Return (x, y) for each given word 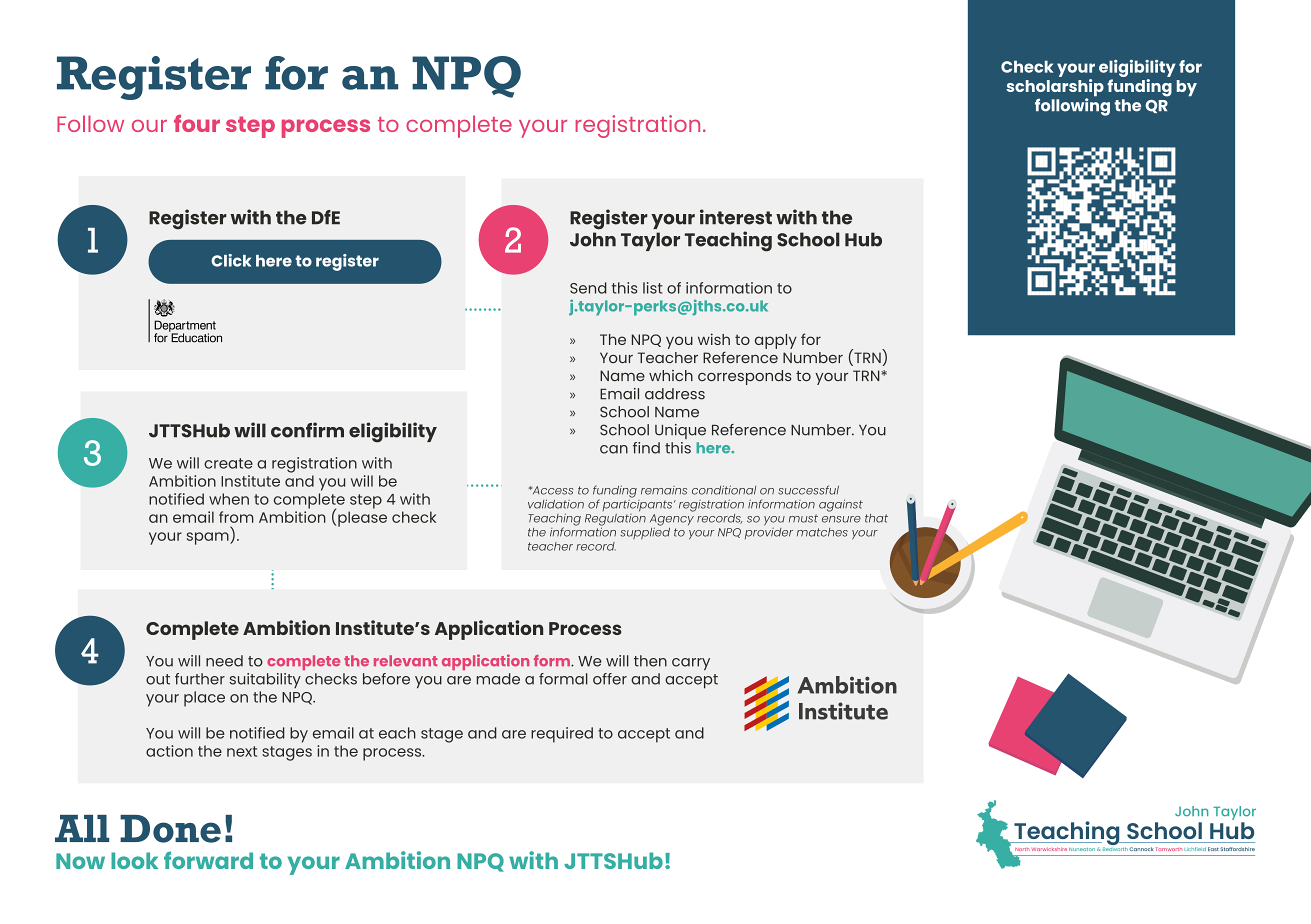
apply (776, 341)
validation (556, 504)
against (841, 505)
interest (736, 217)
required (562, 735)
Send (588, 288)
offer (610, 679)
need (224, 661)
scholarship (1055, 89)
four (197, 123)
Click (231, 260)
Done (170, 829)
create (228, 463)
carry (691, 664)
